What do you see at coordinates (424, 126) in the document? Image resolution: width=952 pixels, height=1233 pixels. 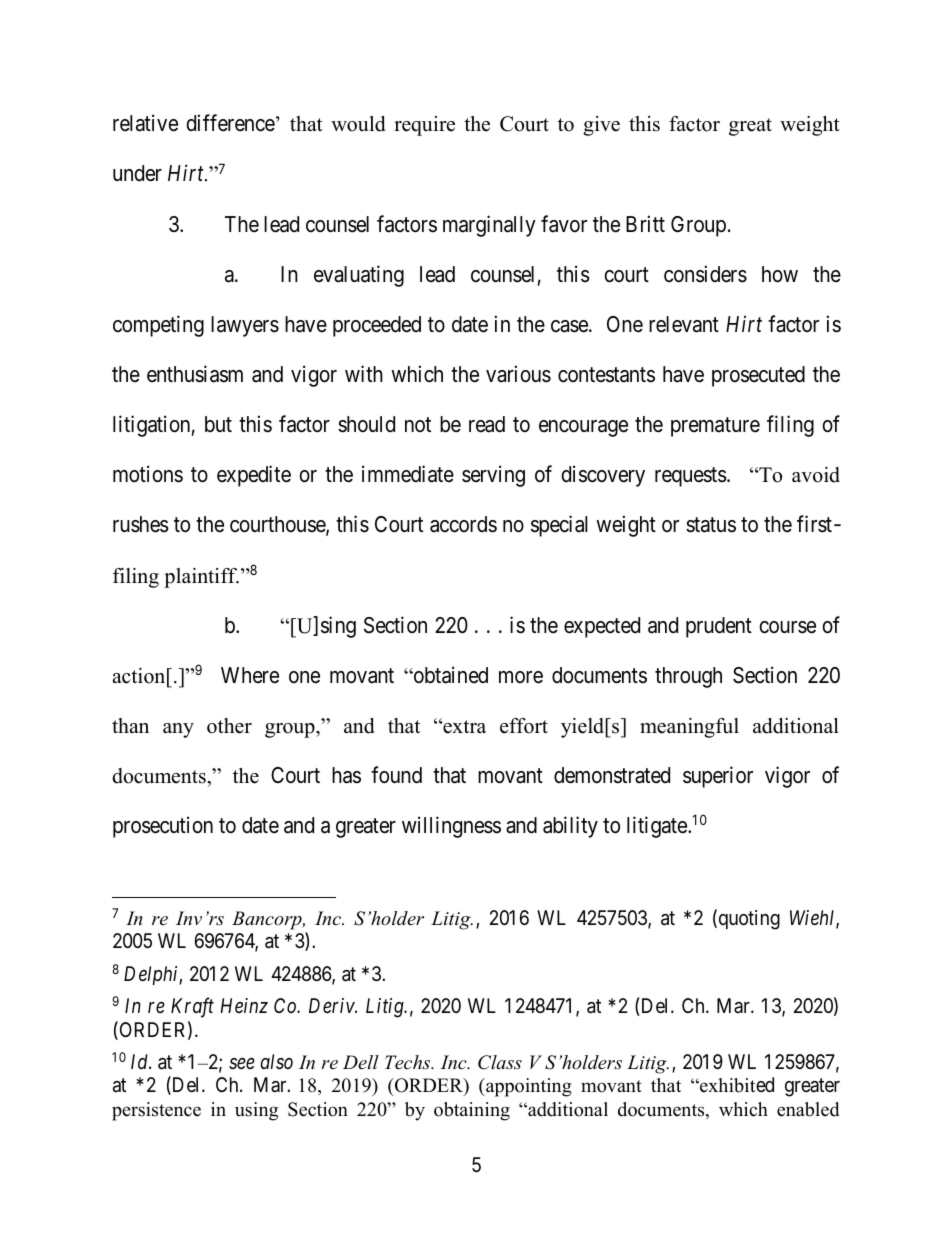 I see `require` at bounding box center [424, 126].
